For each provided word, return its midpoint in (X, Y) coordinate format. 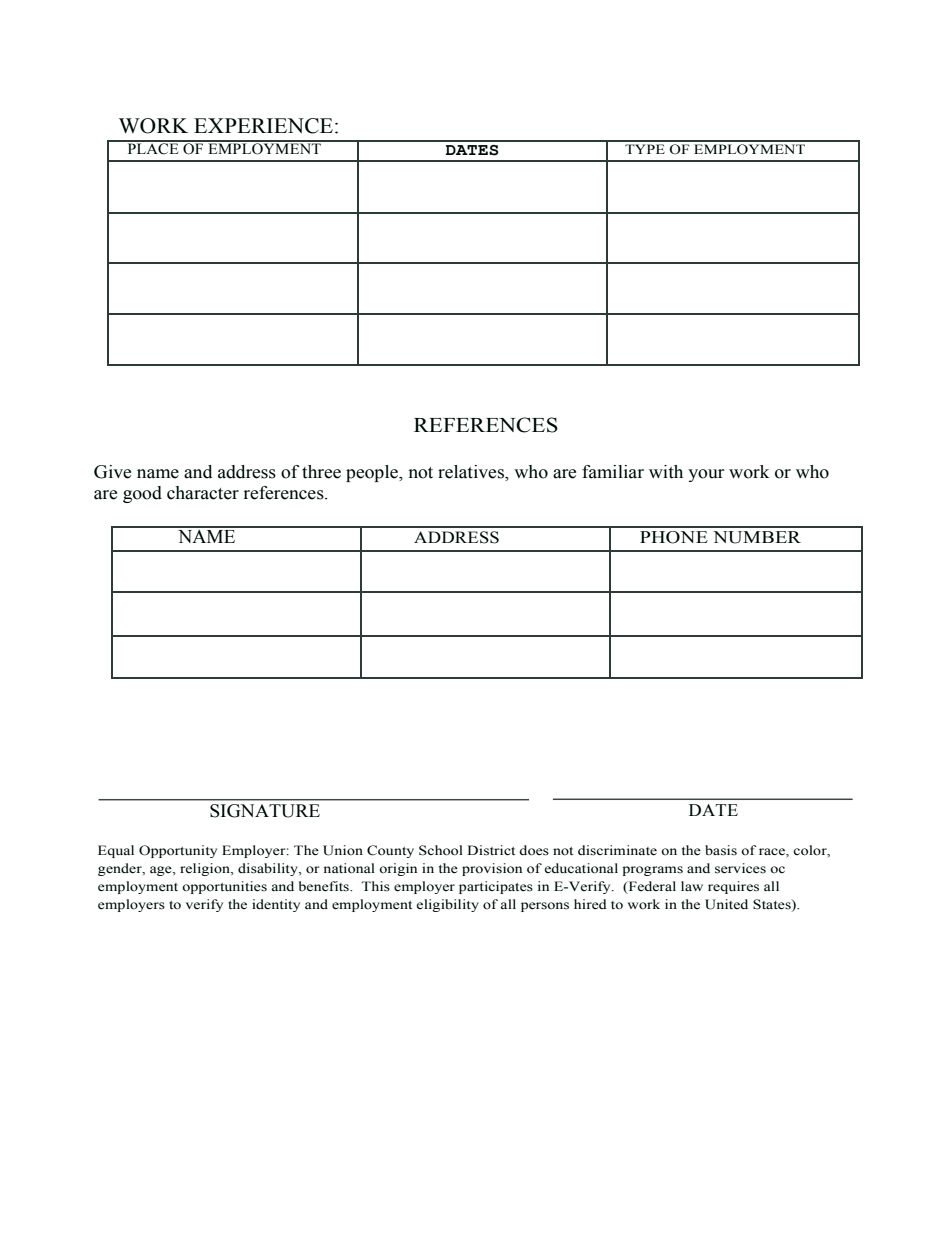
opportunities (224, 887)
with (666, 472)
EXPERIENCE (263, 126)
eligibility (448, 905)
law (692, 886)
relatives (472, 473)
